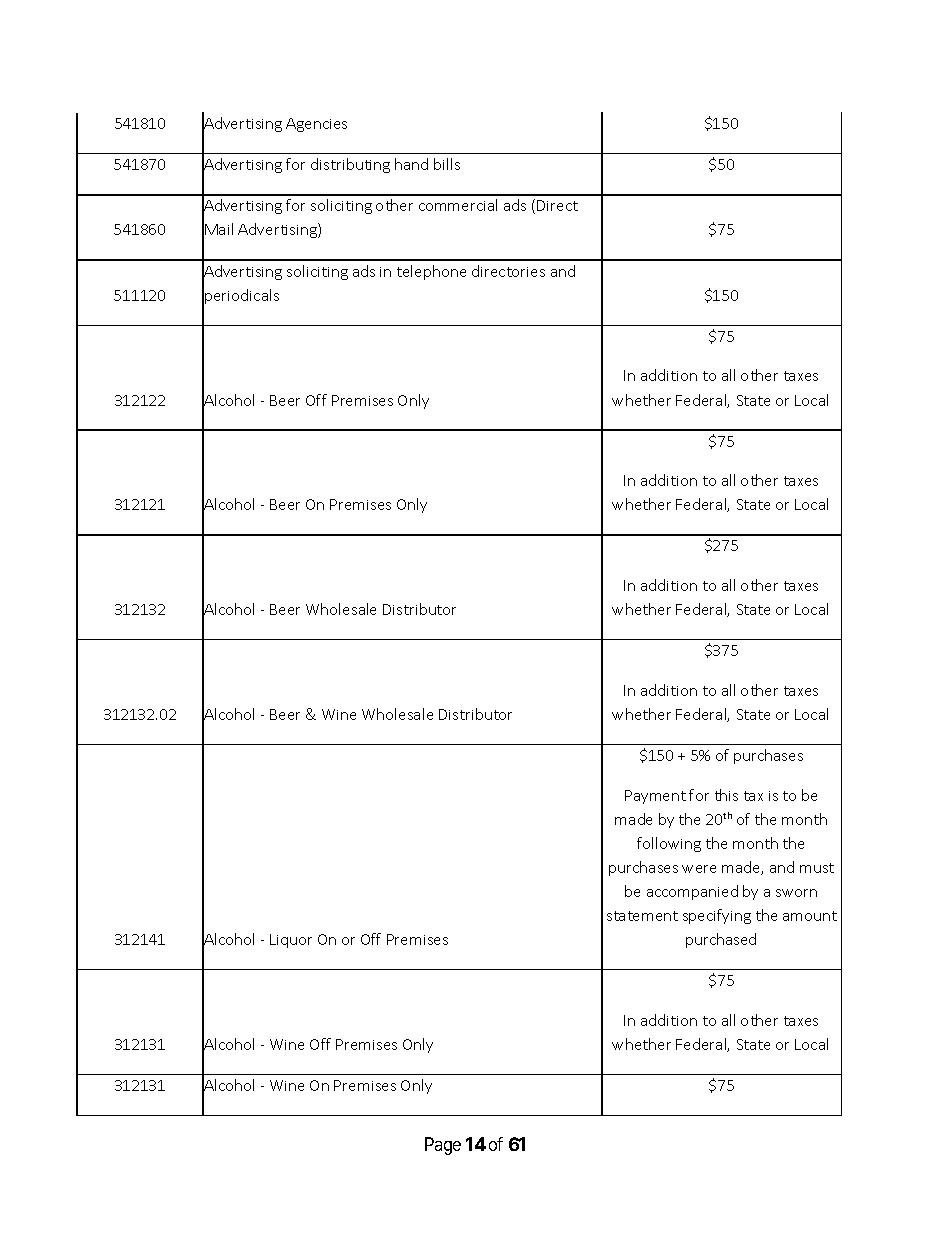 This page has width=952, height=1233. What do you see at coordinates (726, 795) in the page?
I see `this` at bounding box center [726, 795].
